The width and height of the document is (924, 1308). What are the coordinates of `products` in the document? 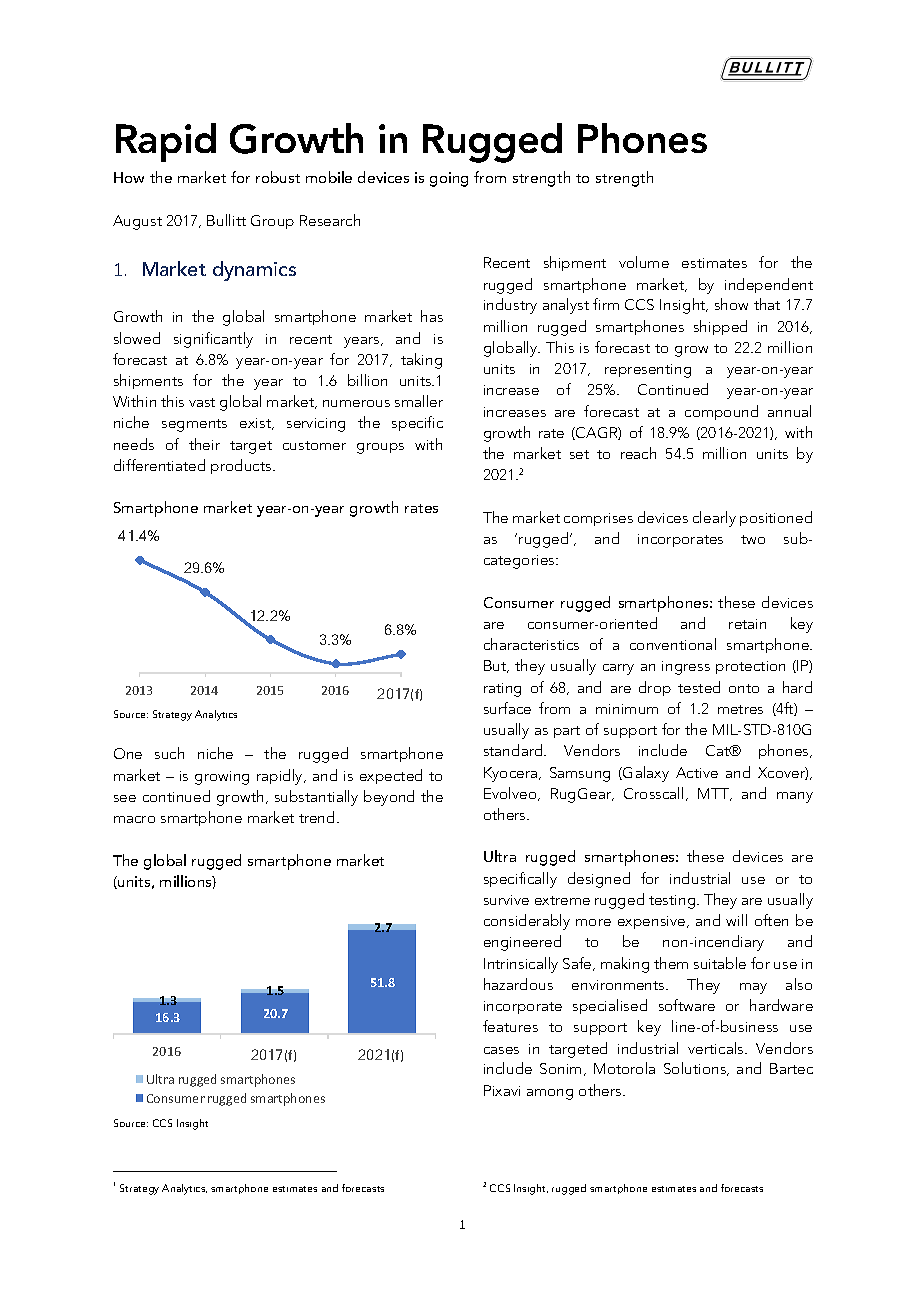 It's located at (242, 466).
